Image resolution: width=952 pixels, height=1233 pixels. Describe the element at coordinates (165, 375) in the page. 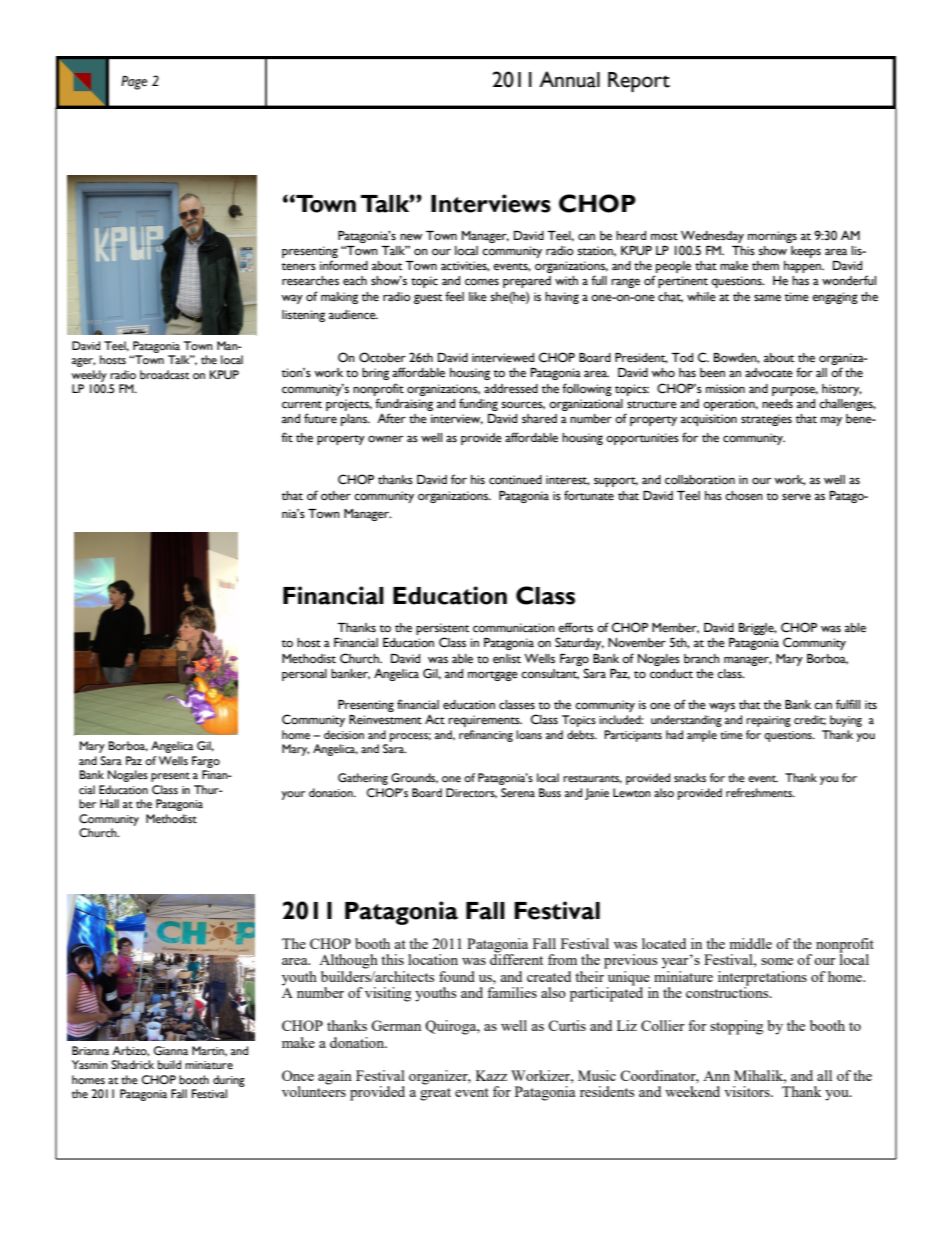

I see `broadcast` at that location.
